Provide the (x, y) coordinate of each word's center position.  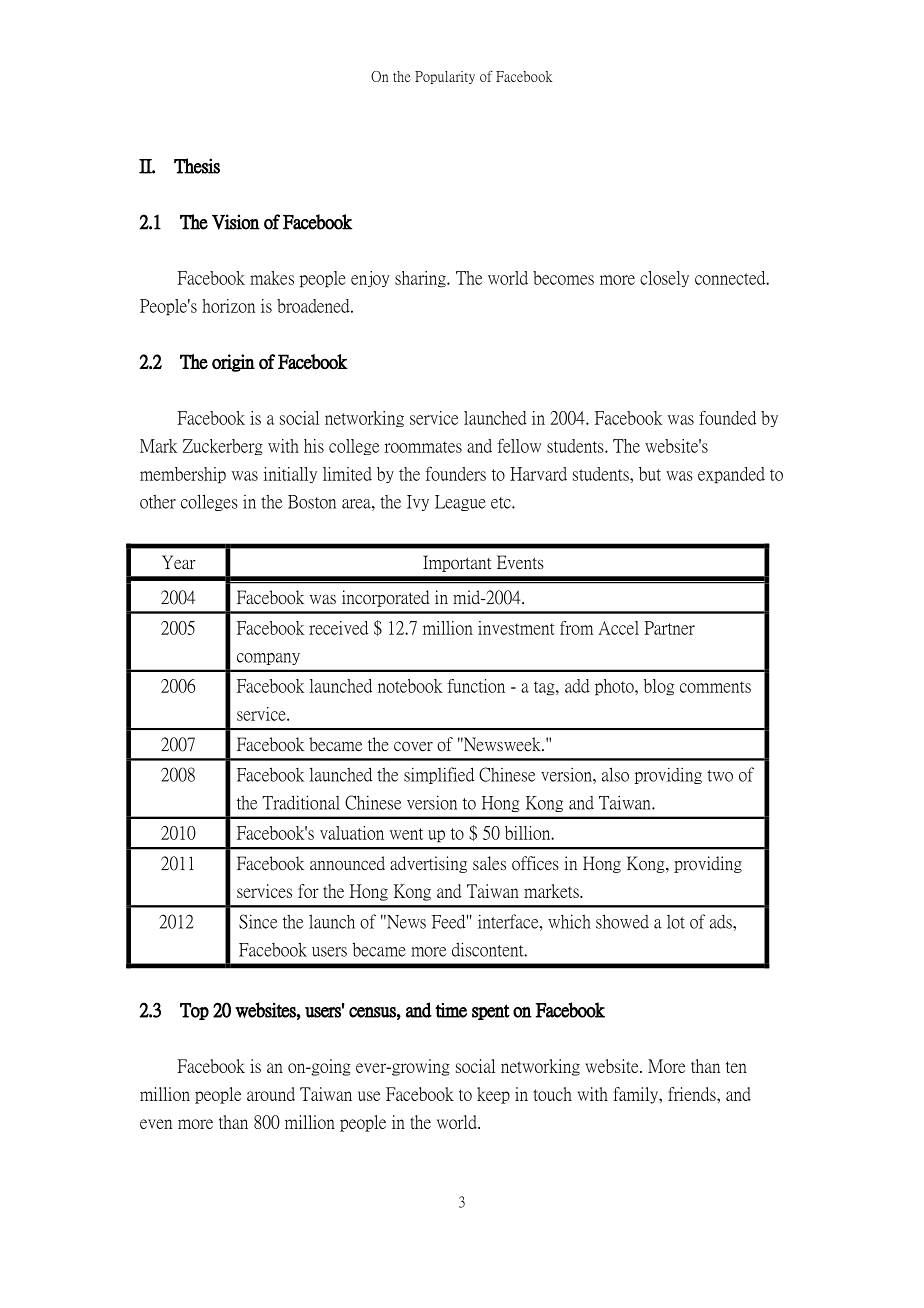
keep (493, 1095)
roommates (423, 447)
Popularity (445, 77)
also (615, 774)
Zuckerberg (223, 447)
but (650, 474)
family (636, 1095)
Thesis (197, 166)
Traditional (301, 802)
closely (664, 279)
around (271, 1094)
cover (413, 747)
